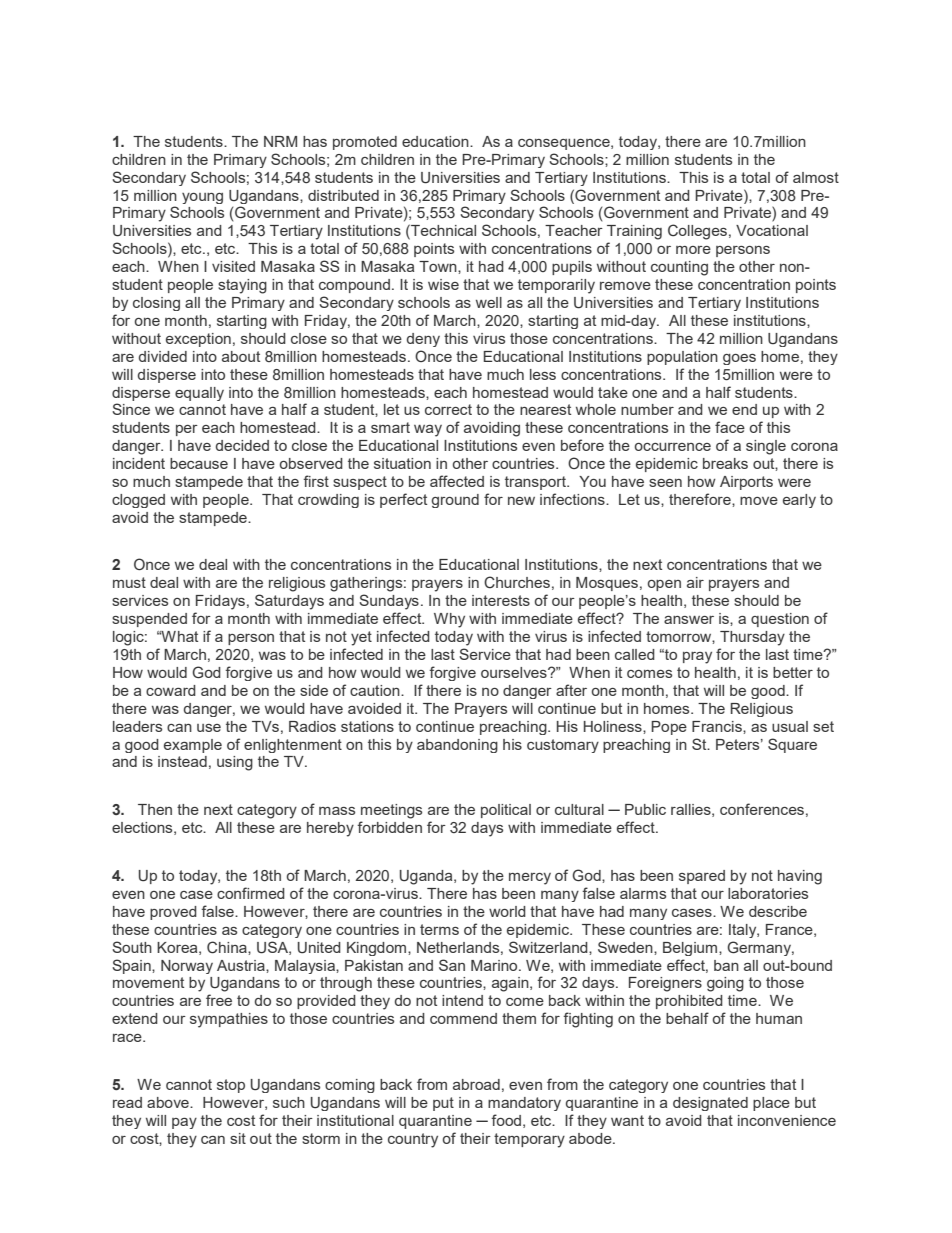 This screenshot has width=952, height=1233. What do you see at coordinates (228, 947) in the screenshot?
I see `China` at bounding box center [228, 947].
